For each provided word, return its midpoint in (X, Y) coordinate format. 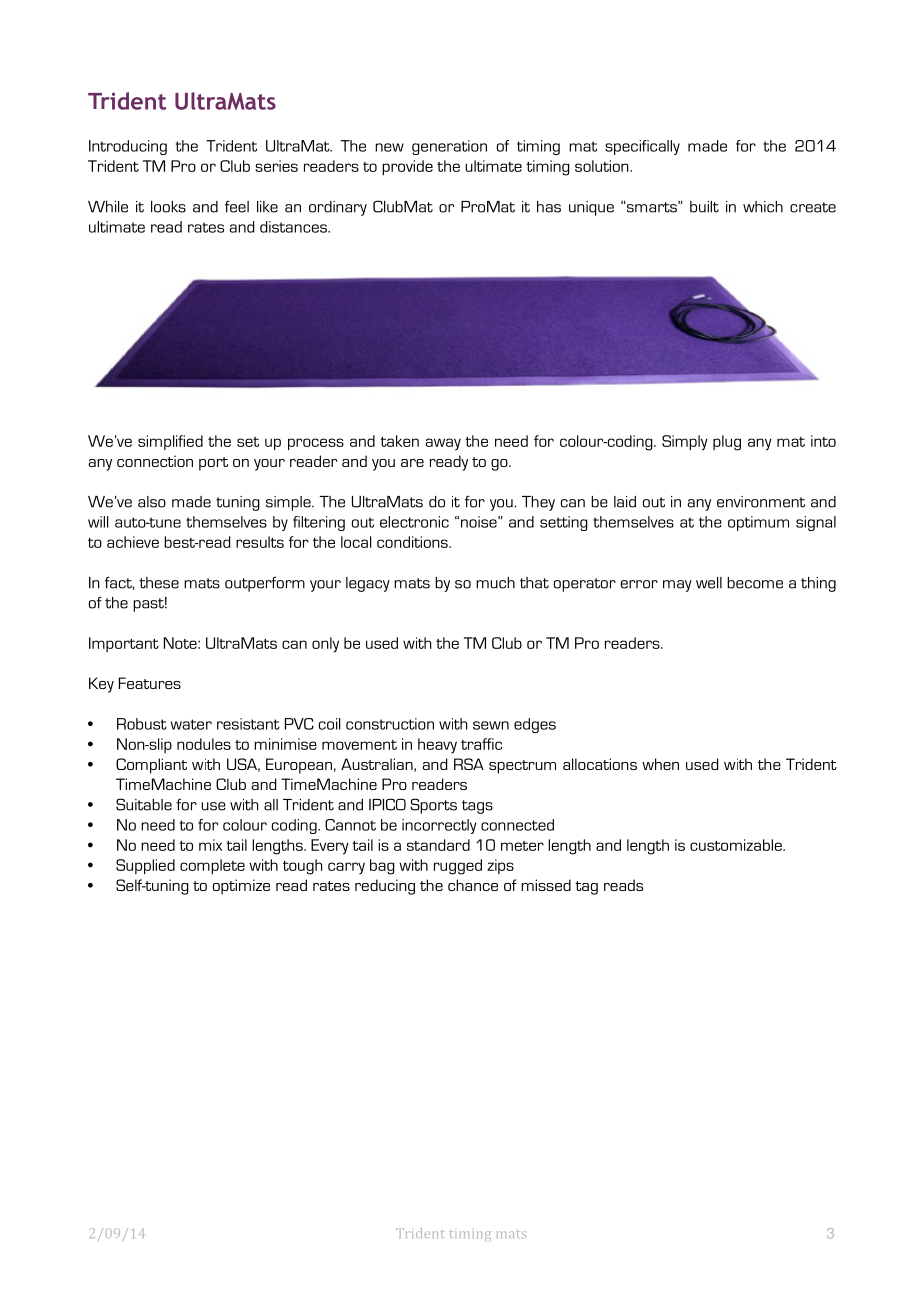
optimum (758, 523)
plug (727, 443)
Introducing (128, 147)
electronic (414, 522)
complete (212, 866)
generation (449, 147)
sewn (491, 725)
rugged (458, 867)
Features (150, 683)
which (763, 207)
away (443, 444)
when (660, 764)
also (152, 502)
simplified (170, 442)
